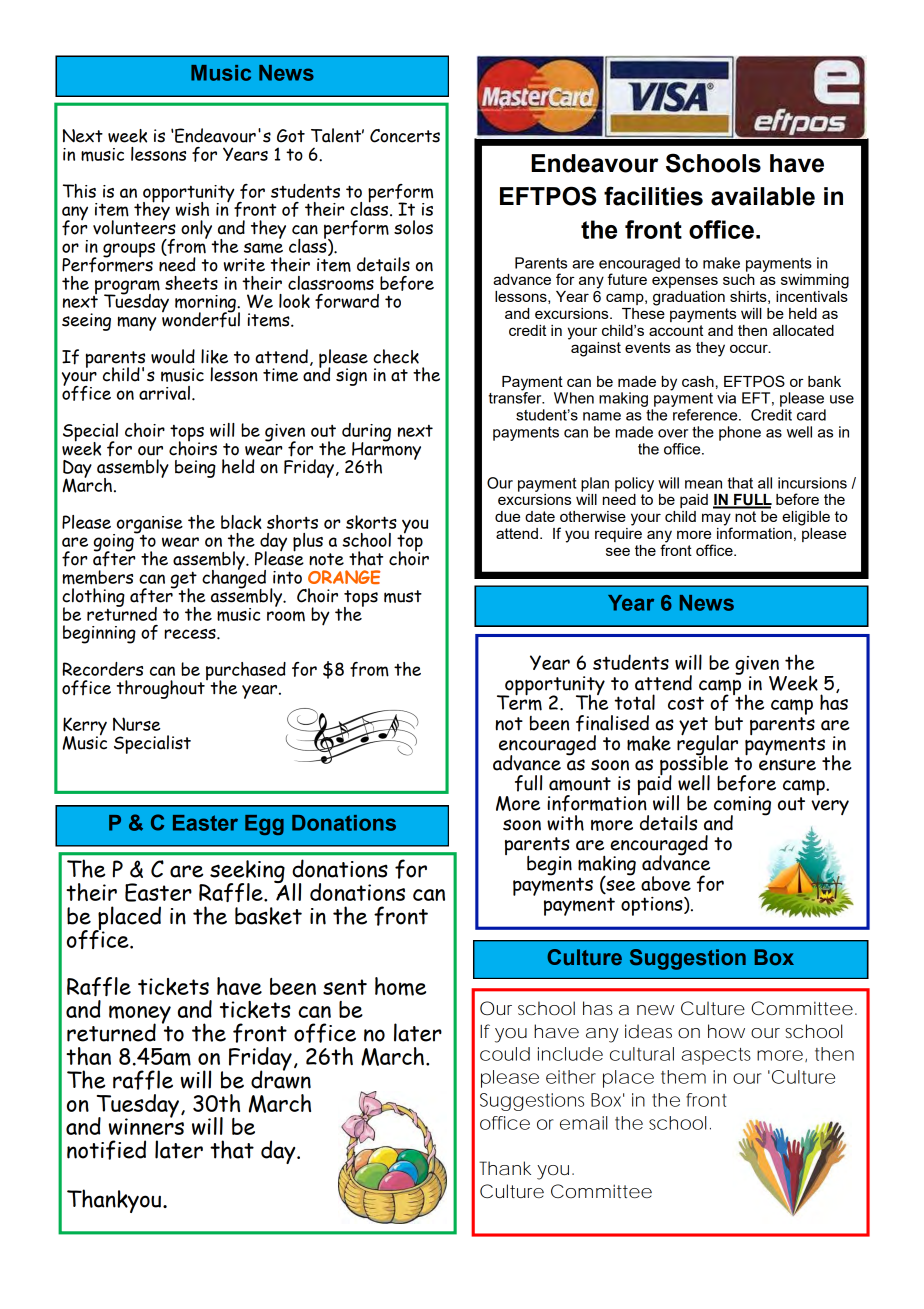 The image size is (924, 1309). I want to click on wish, so click(192, 209).
